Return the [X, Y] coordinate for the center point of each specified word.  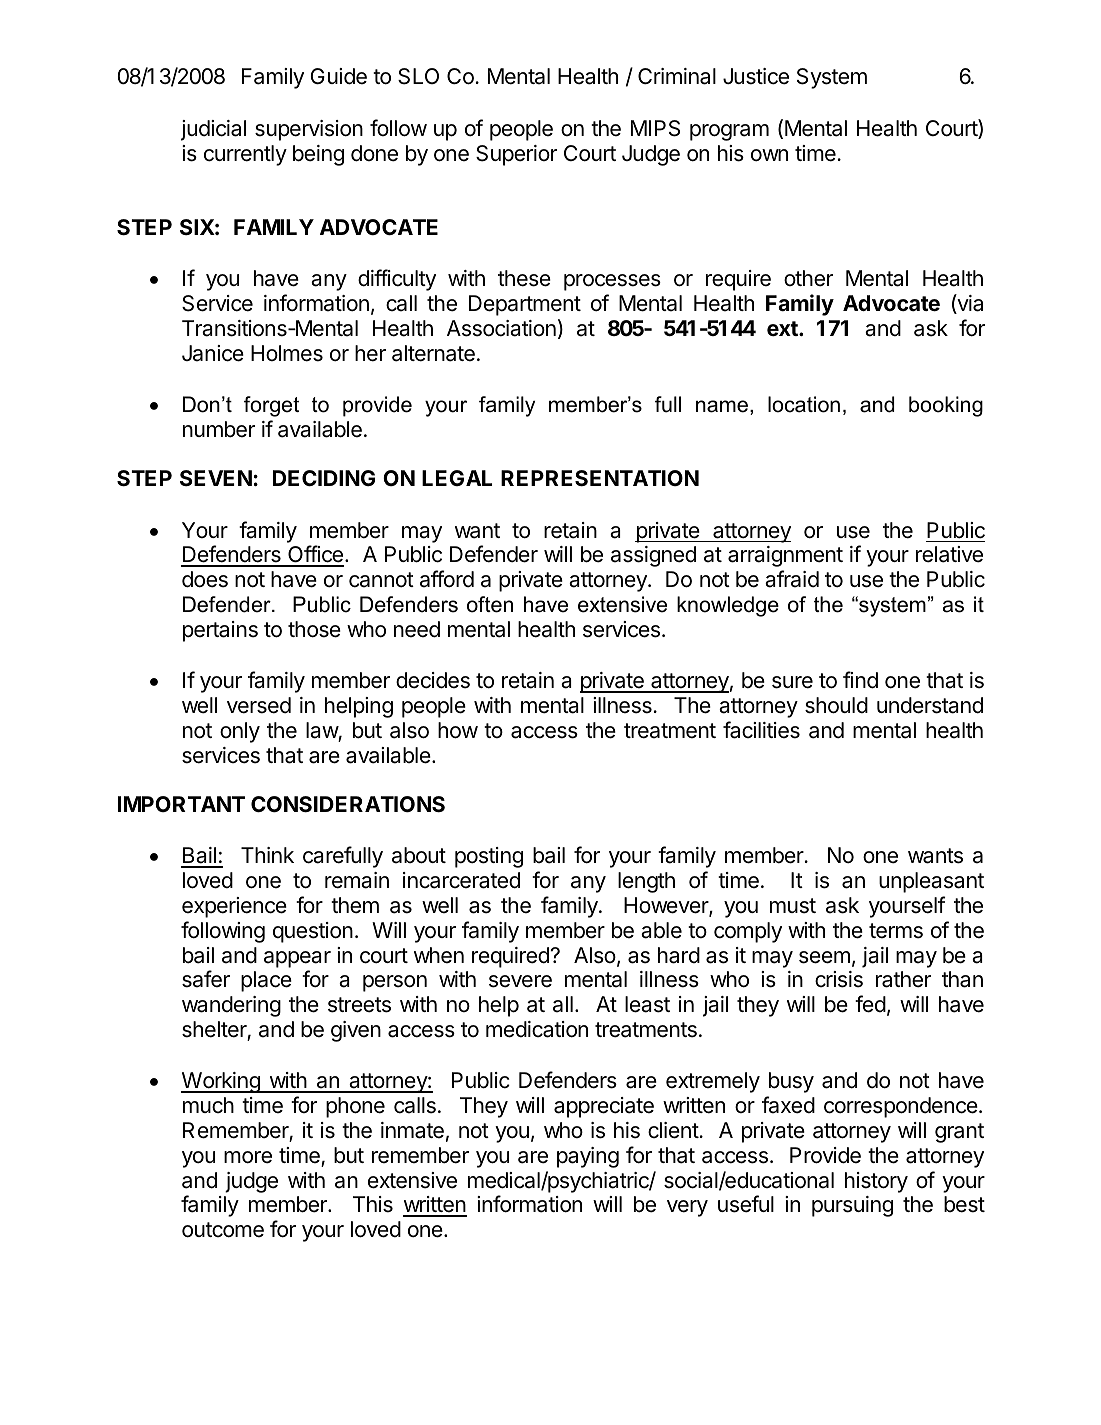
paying [588, 1157]
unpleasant [931, 882]
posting [489, 857]
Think [267, 855]
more [248, 1157]
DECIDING [324, 478]
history [876, 1182]
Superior [516, 155]
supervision [309, 130]
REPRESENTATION [600, 478]
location [804, 404]
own [769, 155]
